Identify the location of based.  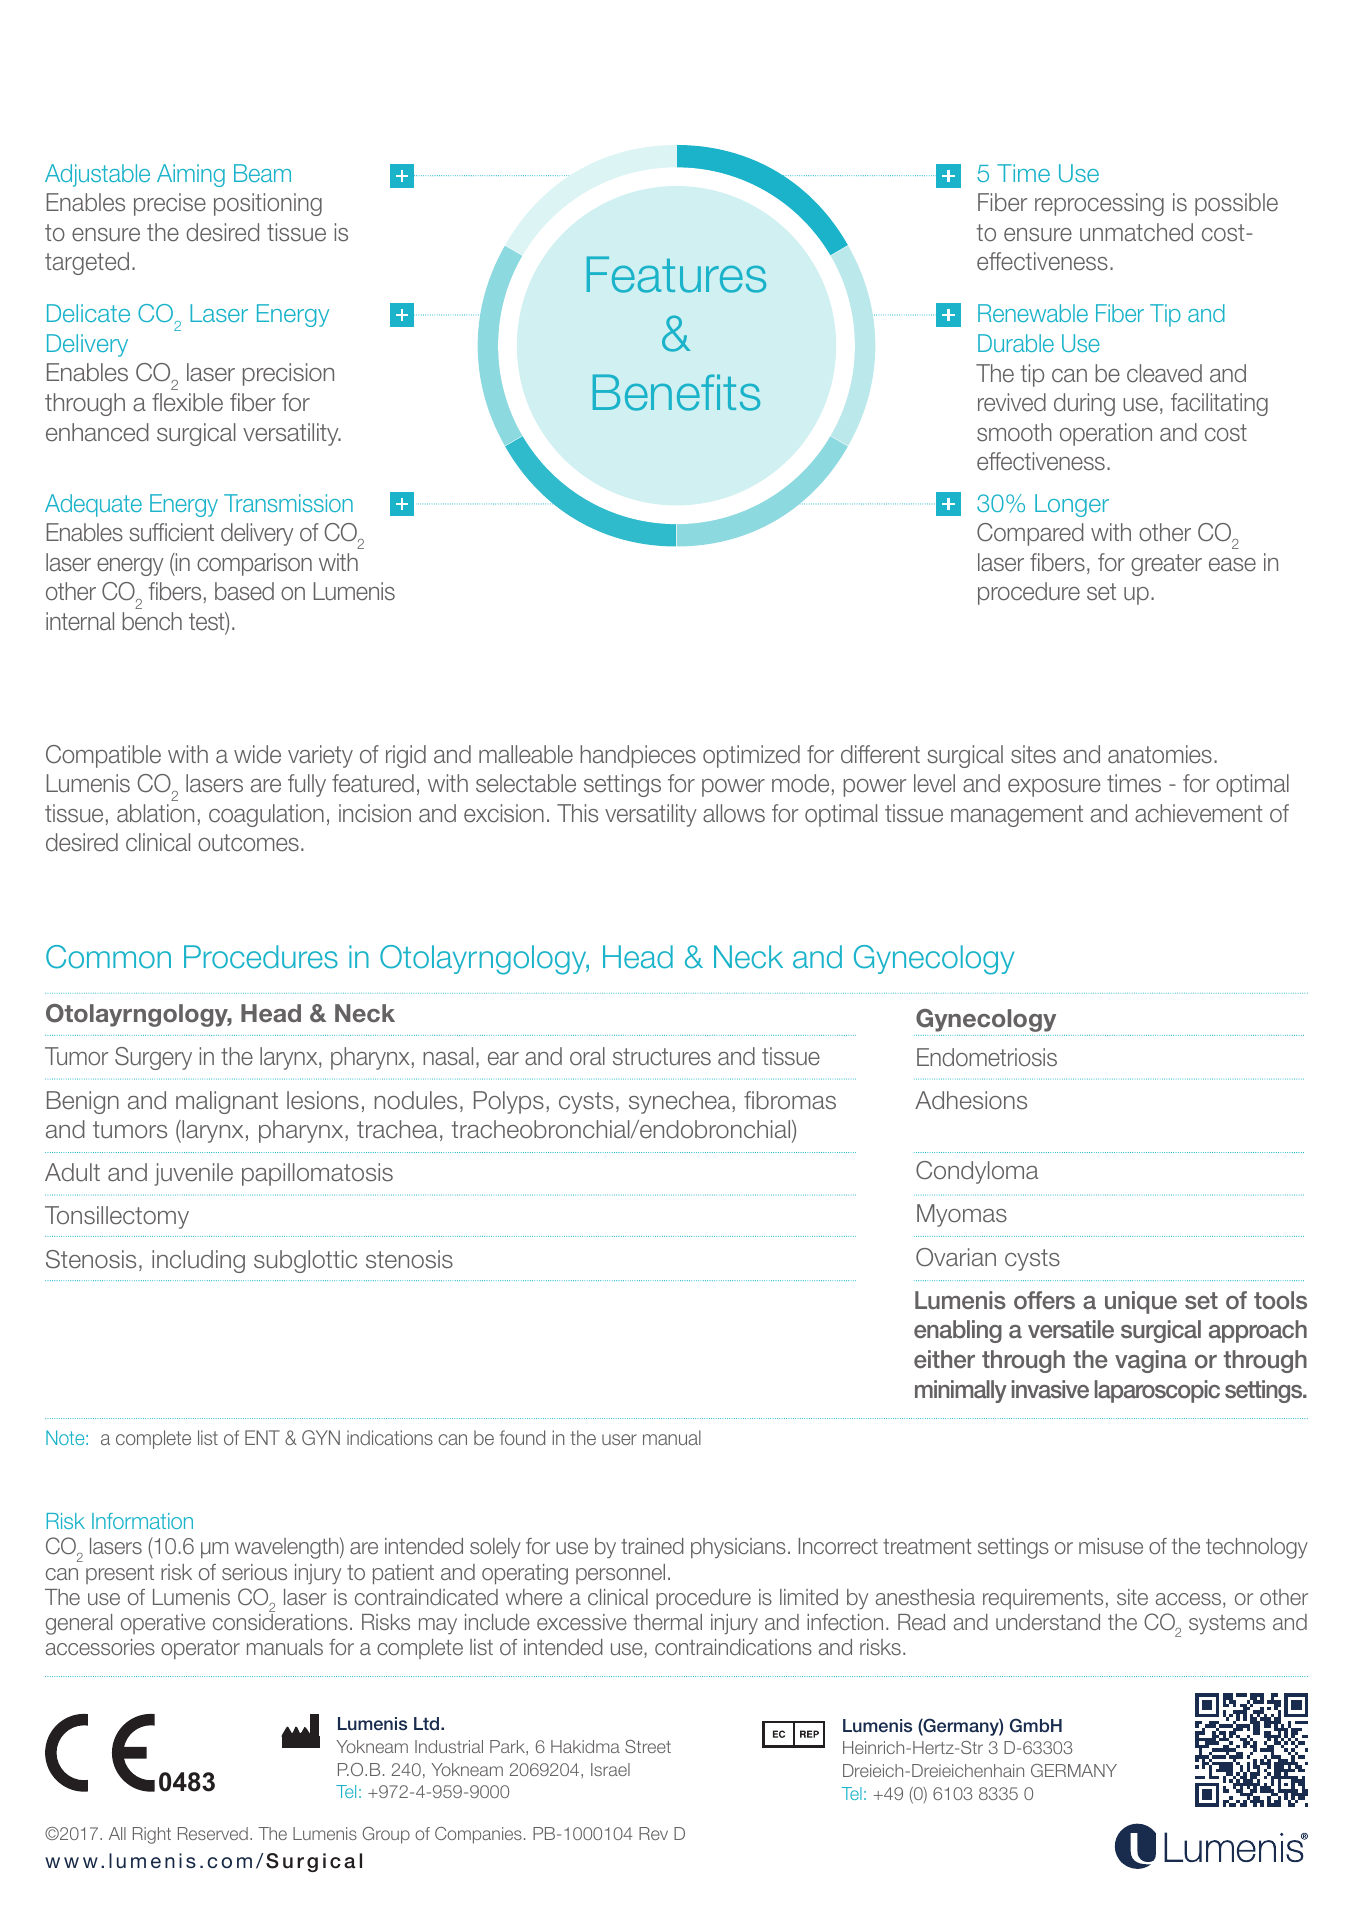
(244, 591).
